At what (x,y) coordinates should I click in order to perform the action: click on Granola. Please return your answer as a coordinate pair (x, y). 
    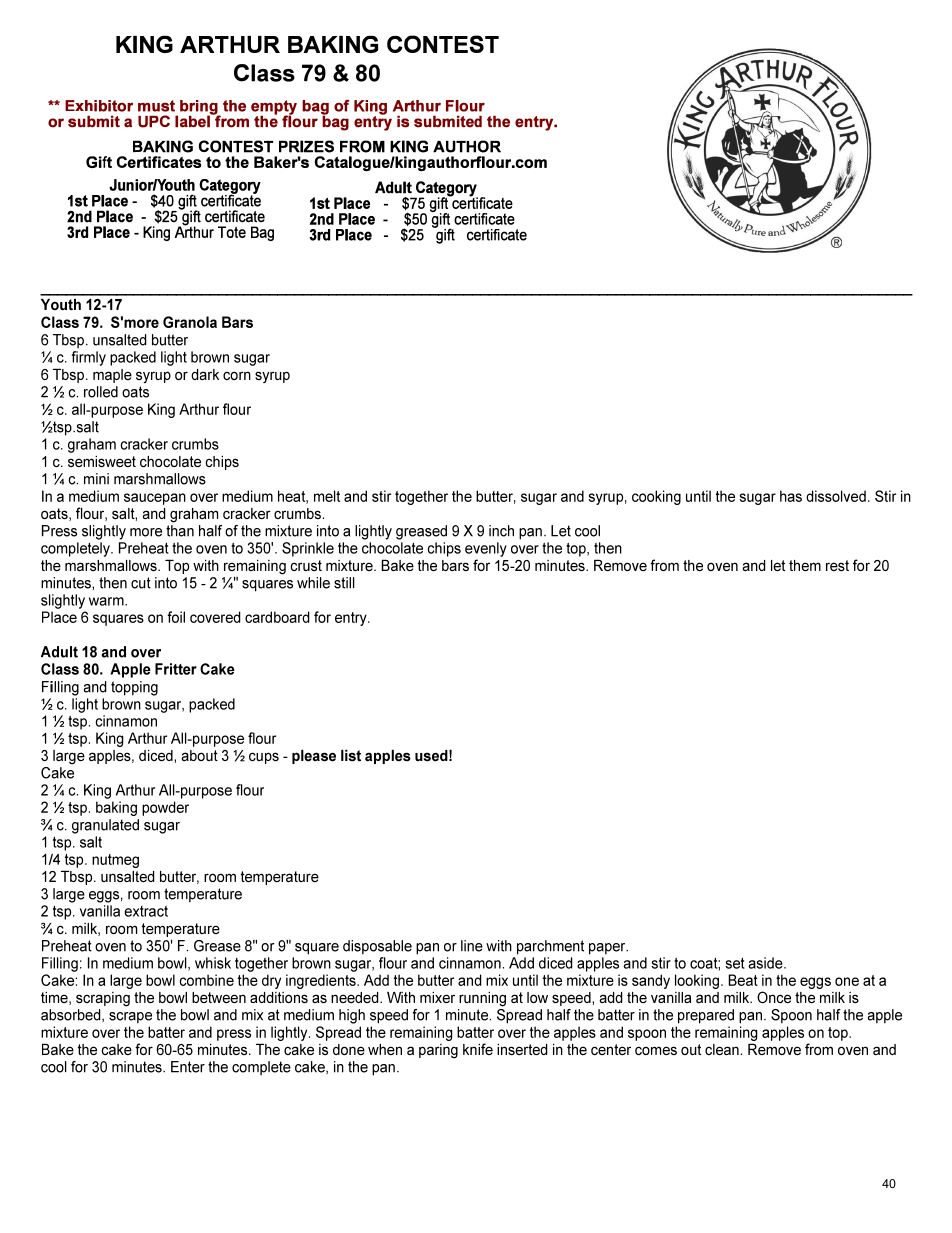
    Looking at the image, I should click on (190, 322).
